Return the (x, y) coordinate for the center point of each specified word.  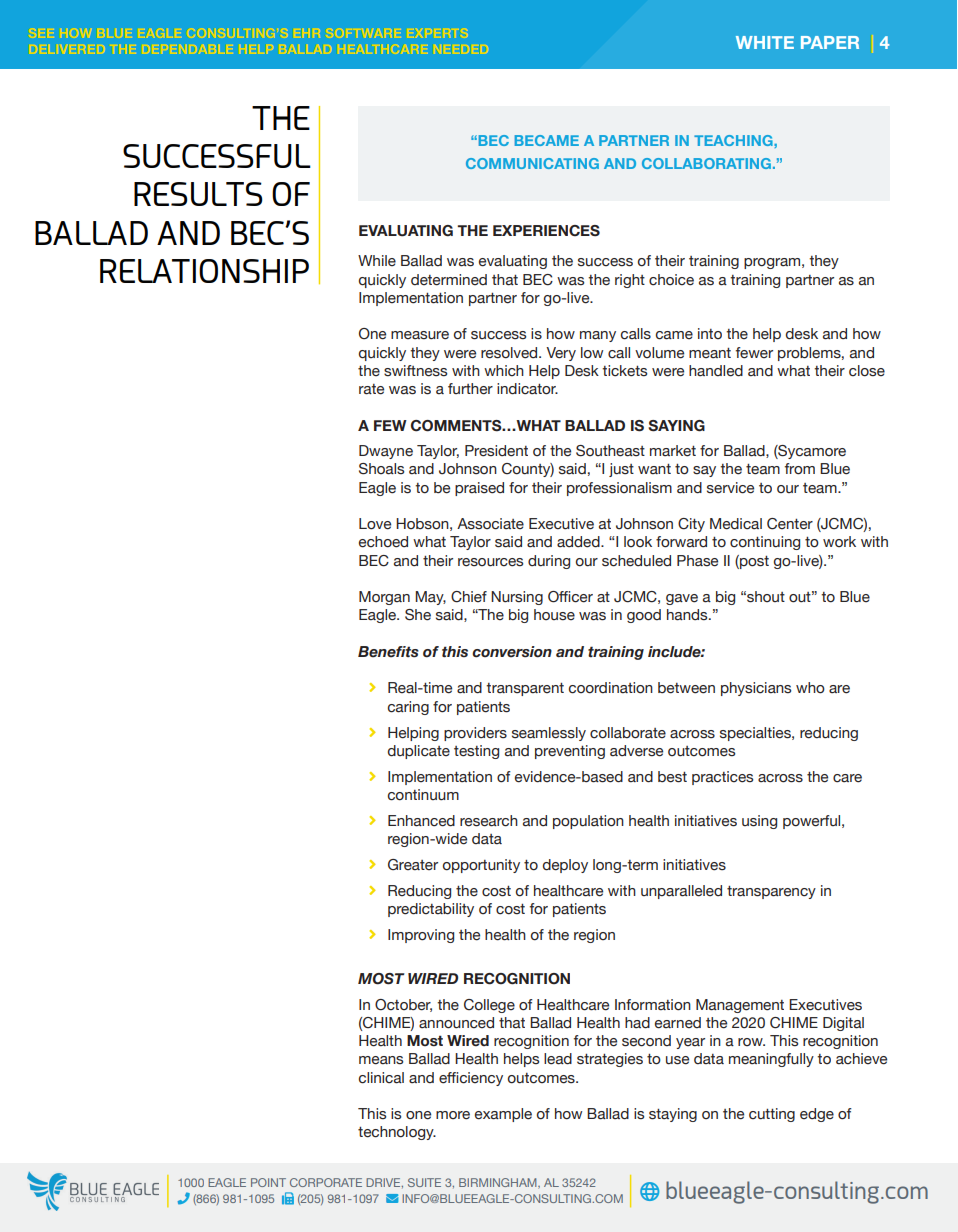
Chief (469, 597)
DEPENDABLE (188, 49)
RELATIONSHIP (204, 271)
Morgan (384, 598)
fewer (754, 353)
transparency (771, 892)
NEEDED (462, 49)
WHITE (765, 42)
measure (420, 335)
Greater (413, 865)
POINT (268, 1182)
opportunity (481, 866)
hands (688, 615)
